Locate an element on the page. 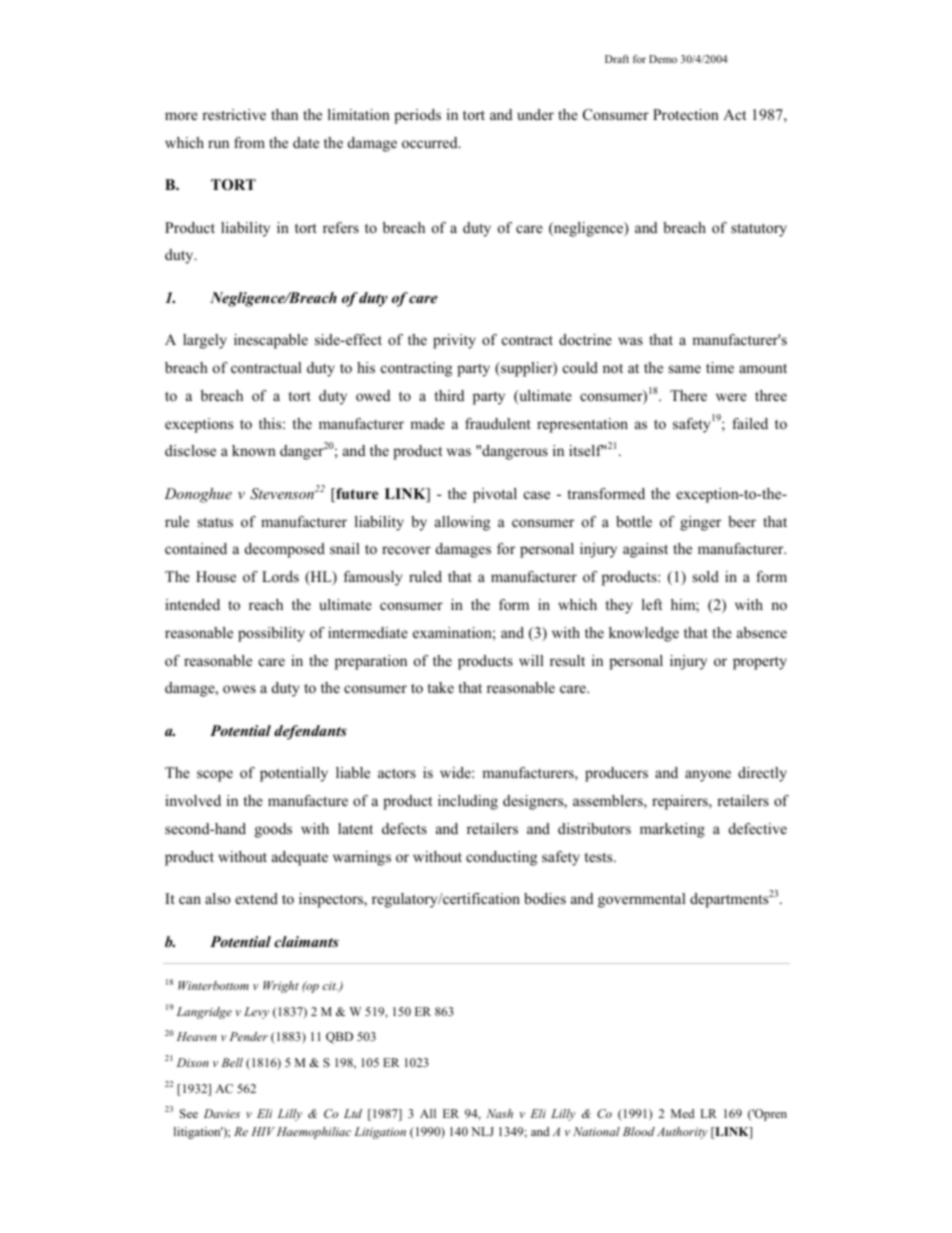 The width and height of the page is (952, 1233). privity is located at coordinates (454, 341).
